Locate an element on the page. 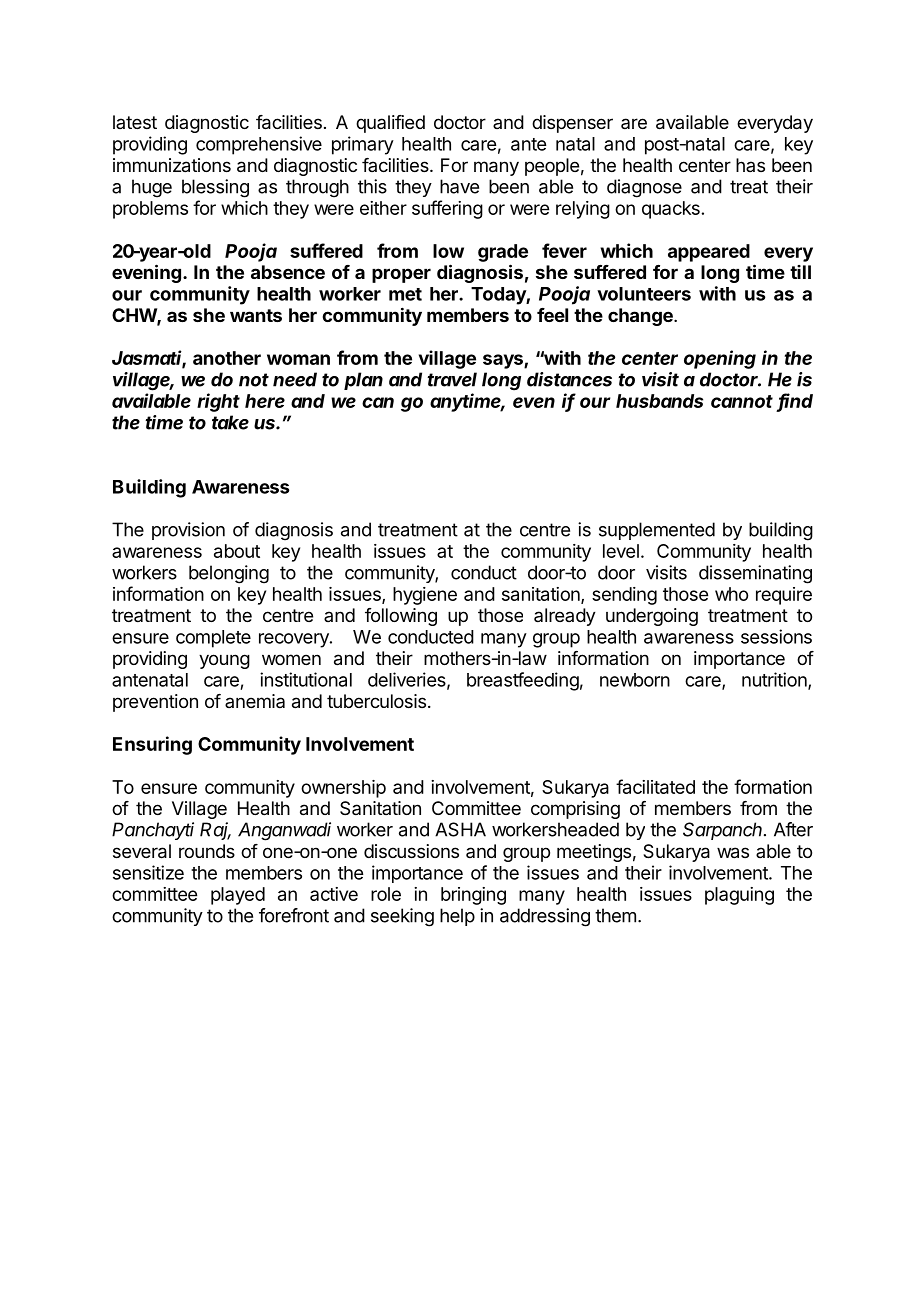 This image has width=924, height=1308. played is located at coordinates (238, 896).
